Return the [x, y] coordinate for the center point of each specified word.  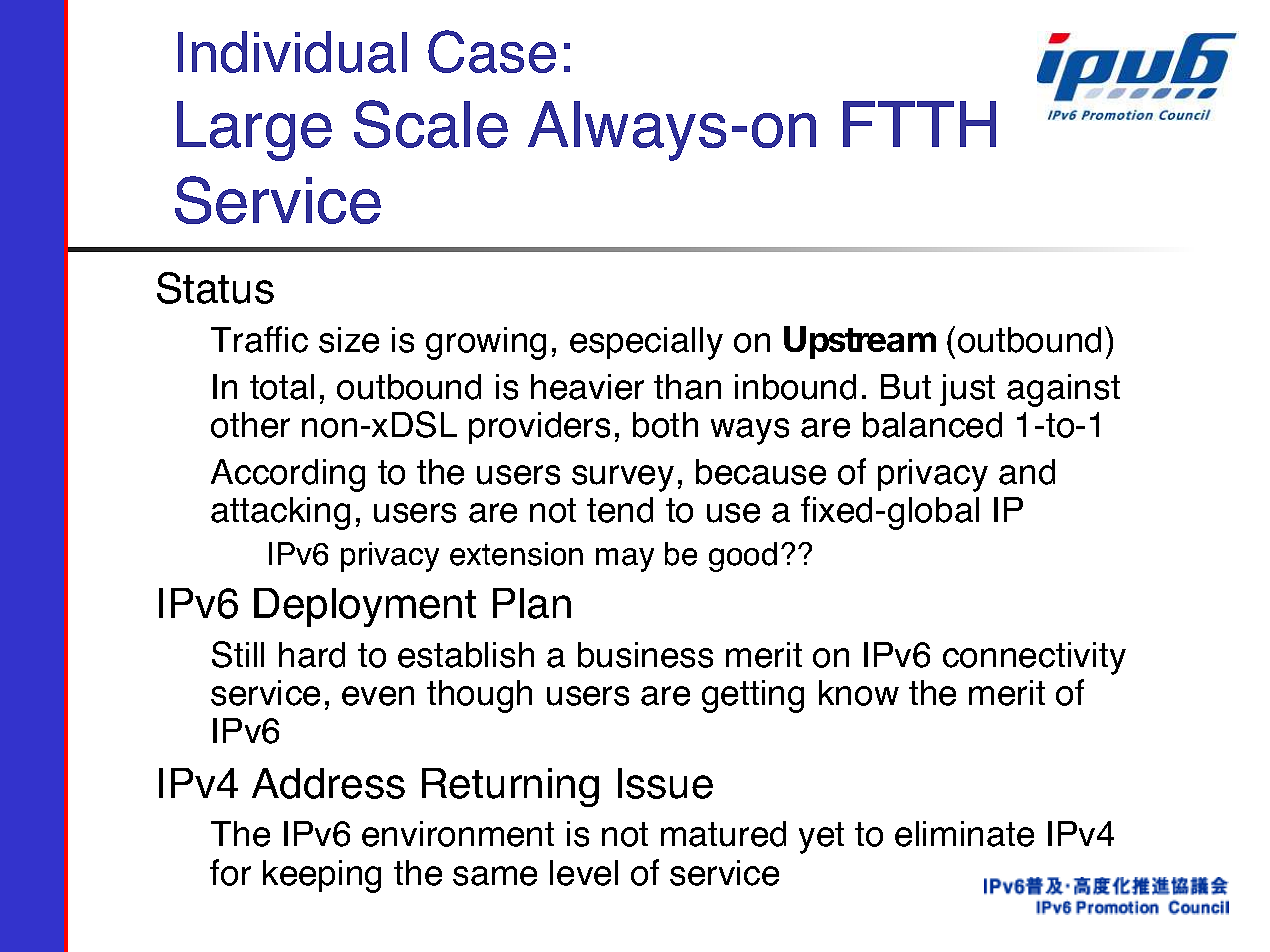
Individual [292, 52]
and [1027, 472]
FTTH [919, 124]
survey [623, 478]
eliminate [964, 834]
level [584, 873]
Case [492, 51]
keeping [322, 876]
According [288, 475]
